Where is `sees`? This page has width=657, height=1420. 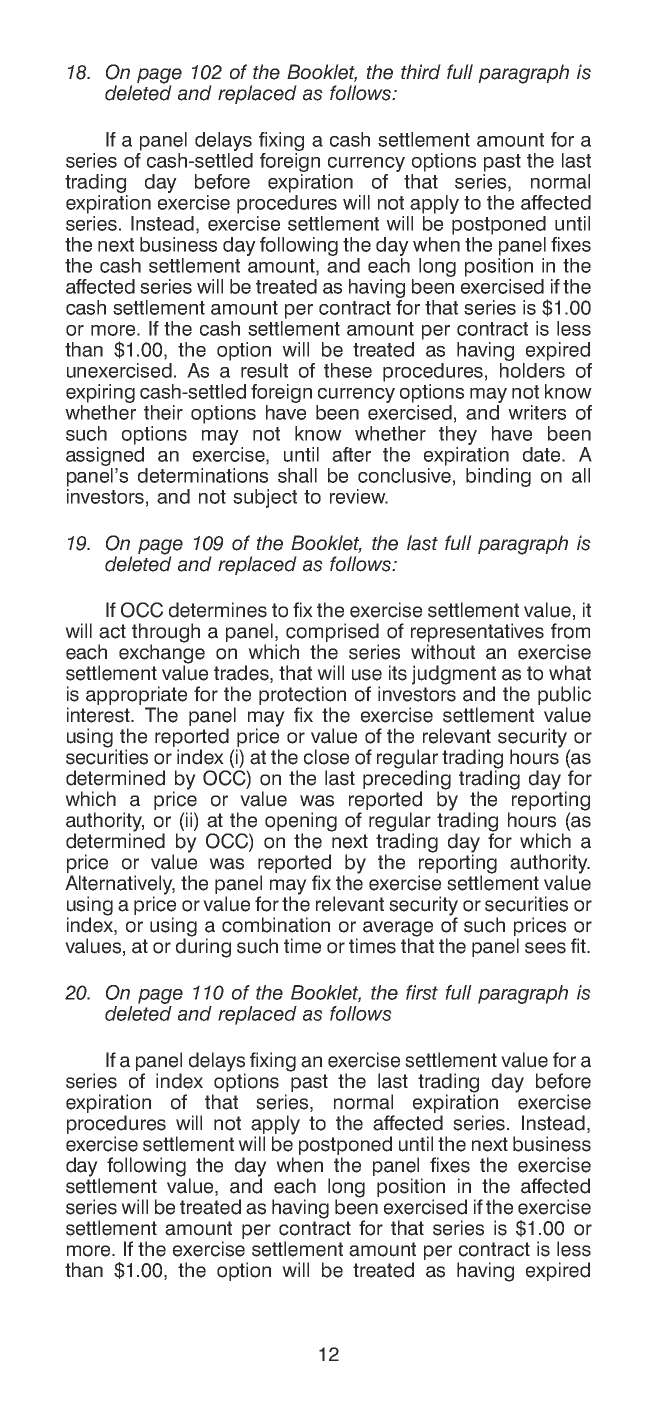 sees is located at coordinates (545, 948).
